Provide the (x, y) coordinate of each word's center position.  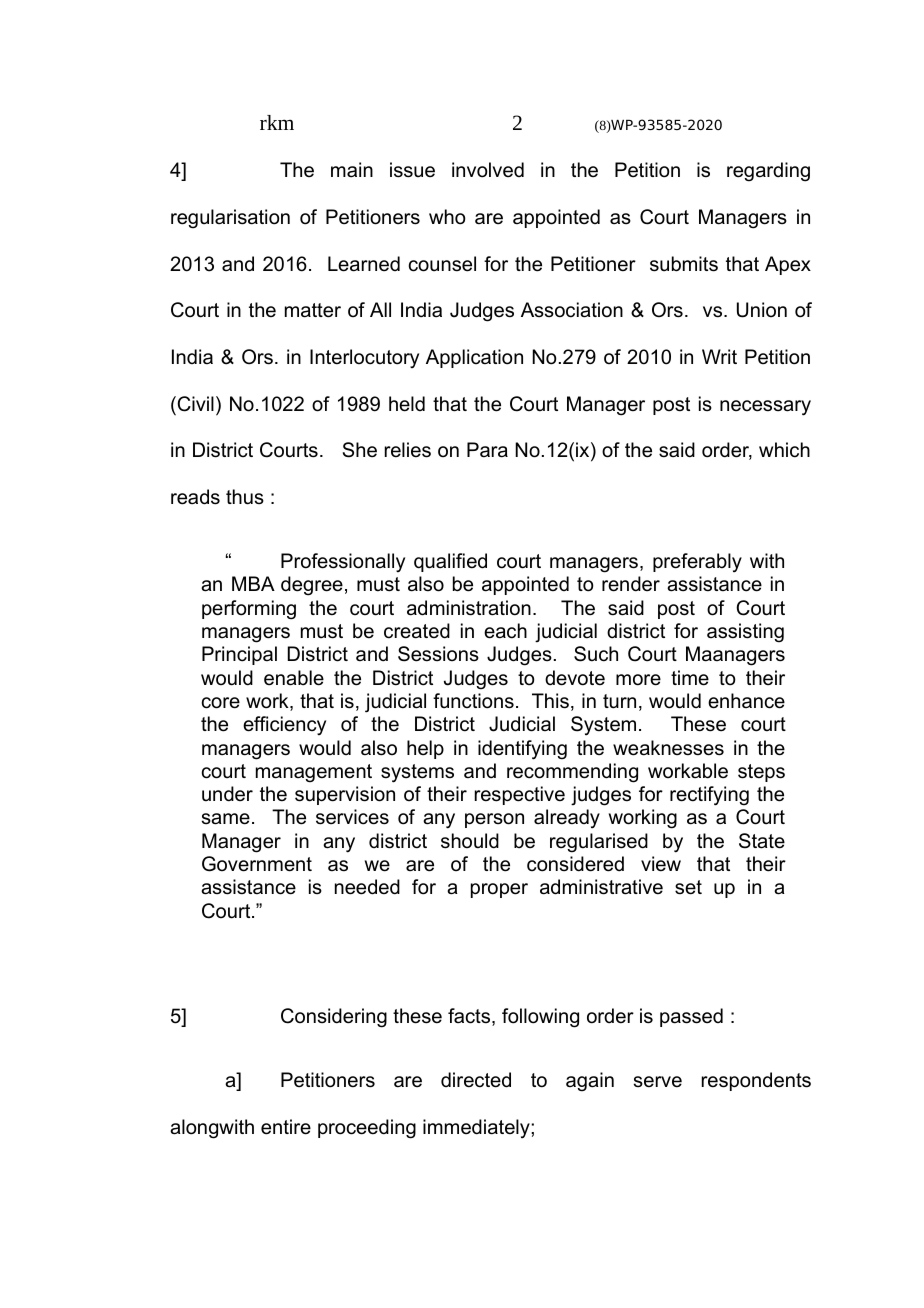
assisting (745, 633)
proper (499, 890)
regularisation (230, 219)
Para (487, 450)
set (688, 887)
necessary (765, 408)
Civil (194, 404)
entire (286, 1127)
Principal (239, 655)
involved (488, 170)
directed (476, 1080)
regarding (768, 172)
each (505, 631)
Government (257, 864)
